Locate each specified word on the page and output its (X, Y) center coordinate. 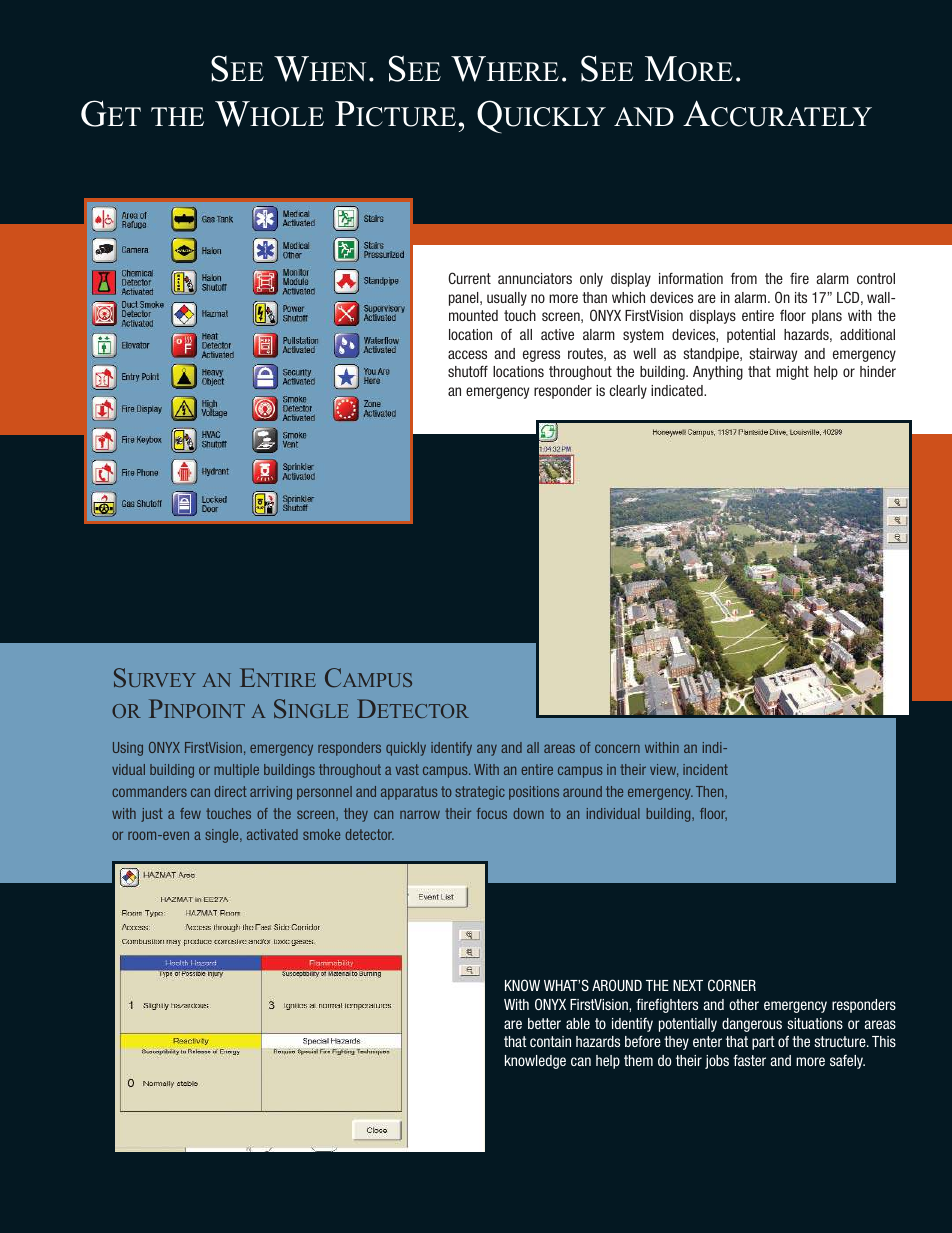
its (801, 297)
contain (550, 1041)
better (544, 1023)
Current (469, 278)
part (763, 1043)
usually (507, 299)
